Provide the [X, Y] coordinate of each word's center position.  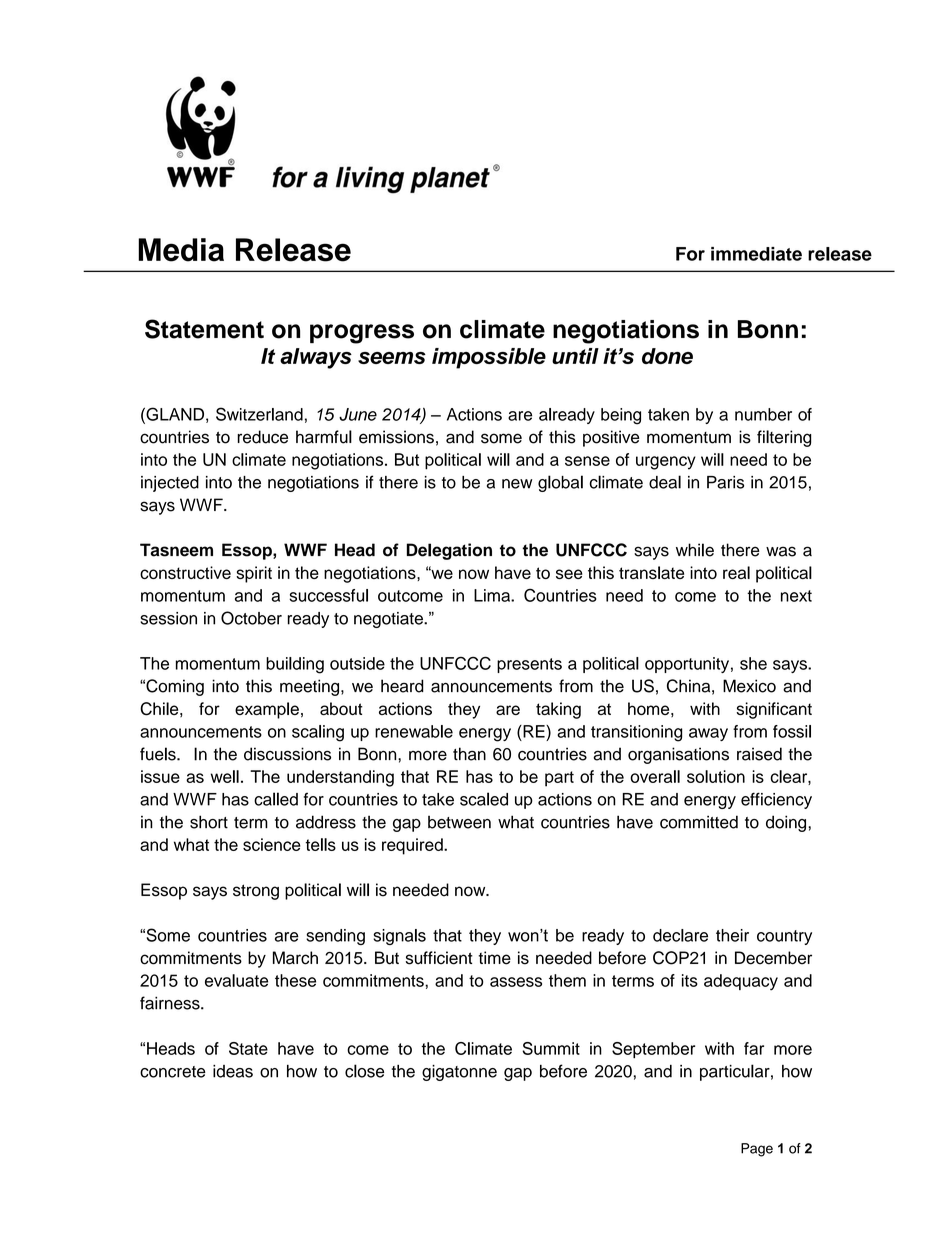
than [469, 754]
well [225, 776]
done [667, 356]
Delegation [449, 551]
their [732, 935]
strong [256, 892]
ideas [233, 1071]
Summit [551, 1048]
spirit [254, 574]
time [494, 958]
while [695, 550]
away [708, 734]
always [316, 358]
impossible [489, 358]
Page [757, 1150]
